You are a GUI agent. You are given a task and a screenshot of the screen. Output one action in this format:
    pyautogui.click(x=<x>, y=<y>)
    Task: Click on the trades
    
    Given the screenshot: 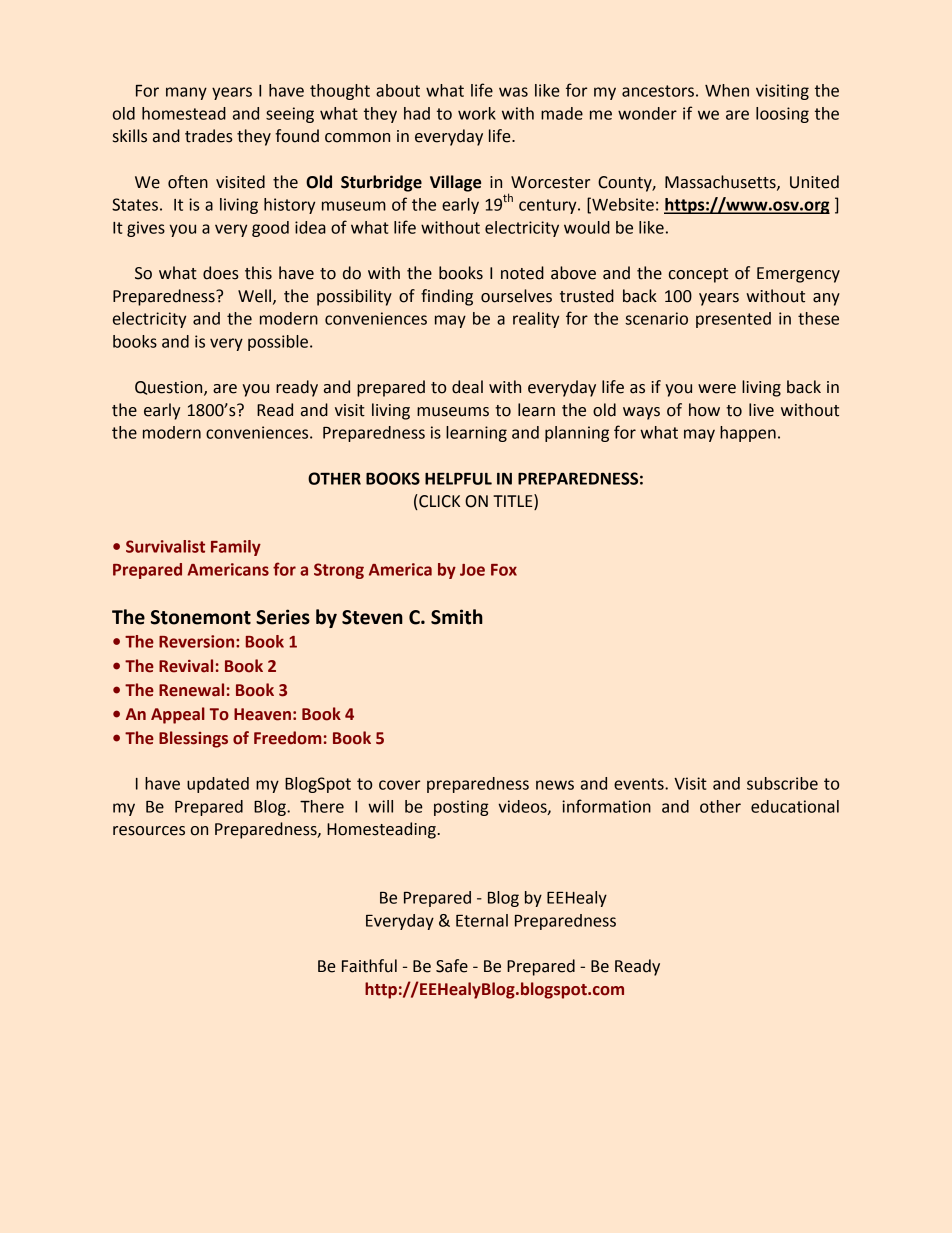 What is the action you would take?
    pyautogui.click(x=209, y=136)
